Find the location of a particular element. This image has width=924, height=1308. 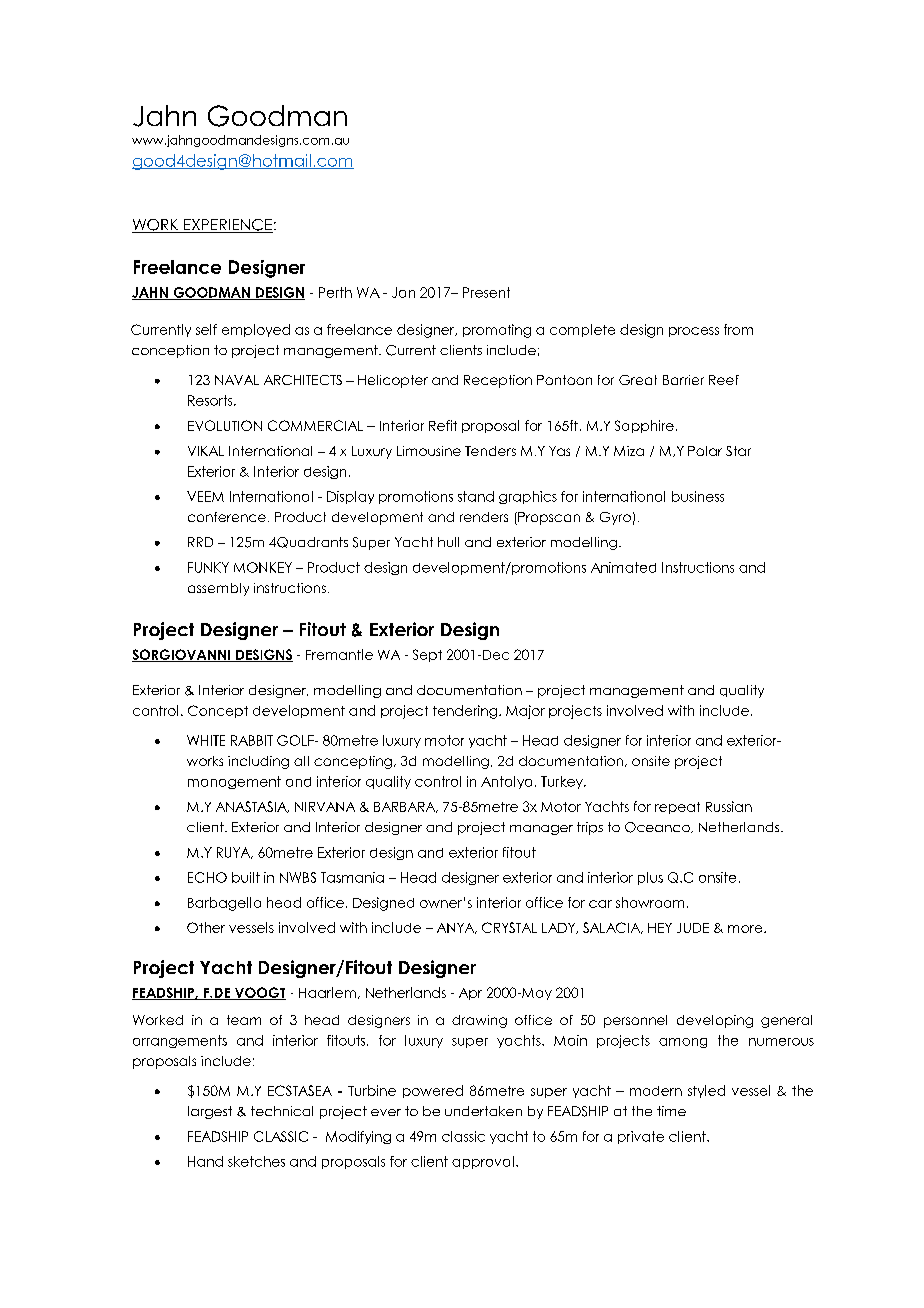

Present is located at coordinates (486, 292).
